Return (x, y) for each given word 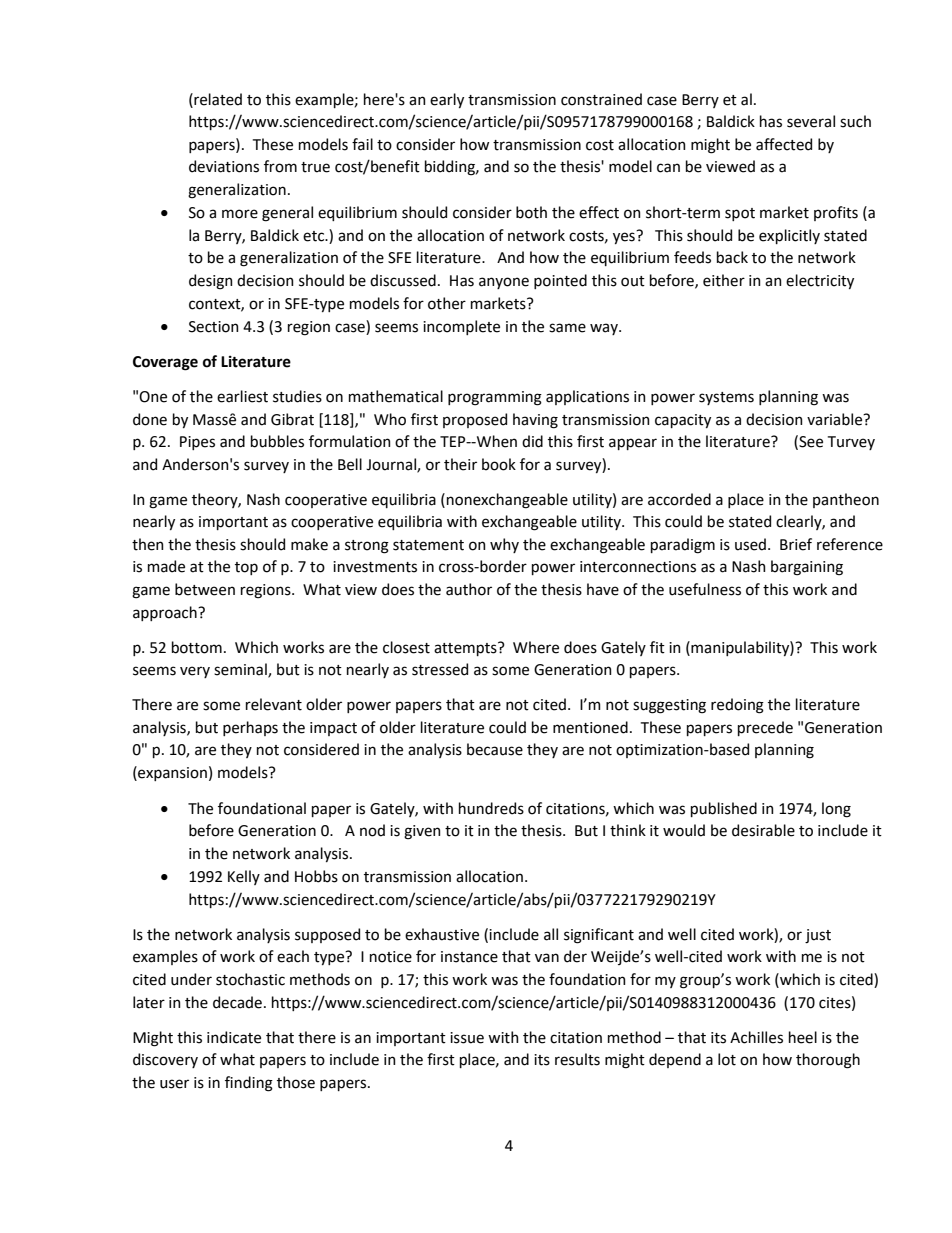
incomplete (461, 327)
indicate (234, 1037)
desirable (763, 830)
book (499, 464)
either (724, 280)
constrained (601, 99)
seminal (241, 670)
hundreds (491, 808)
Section (214, 327)
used (750, 544)
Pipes (197, 443)
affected (784, 144)
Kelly (244, 877)
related (217, 99)
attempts (466, 649)
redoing (737, 706)
